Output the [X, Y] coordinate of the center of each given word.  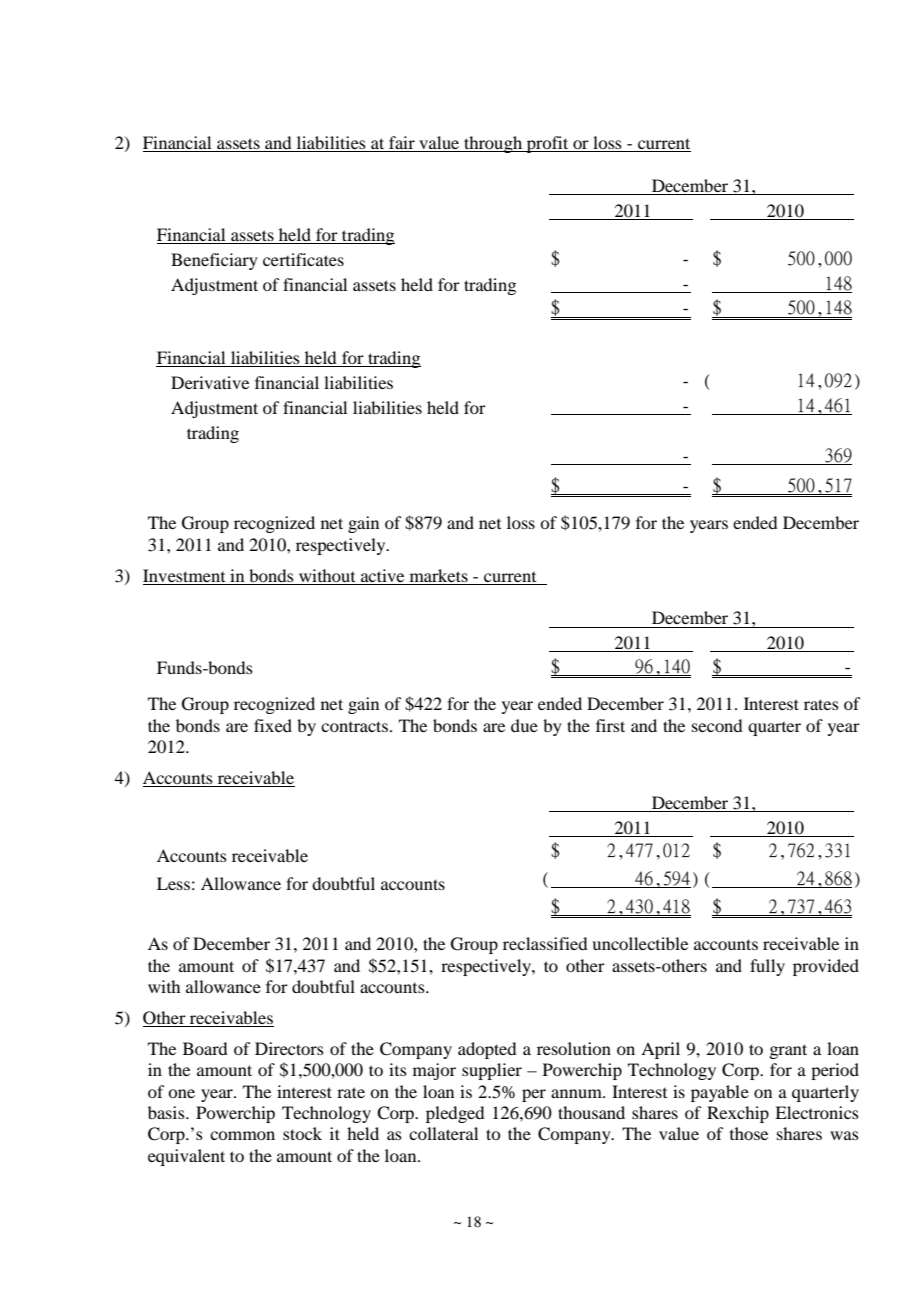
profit [548, 144]
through [493, 144]
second [717, 725]
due [524, 725]
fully [767, 967]
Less [173, 883]
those [749, 1133]
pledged [455, 1114]
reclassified [545, 943]
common [242, 1135]
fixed [273, 725]
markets [439, 575]
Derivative [210, 382]
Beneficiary [214, 261]
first [610, 725]
